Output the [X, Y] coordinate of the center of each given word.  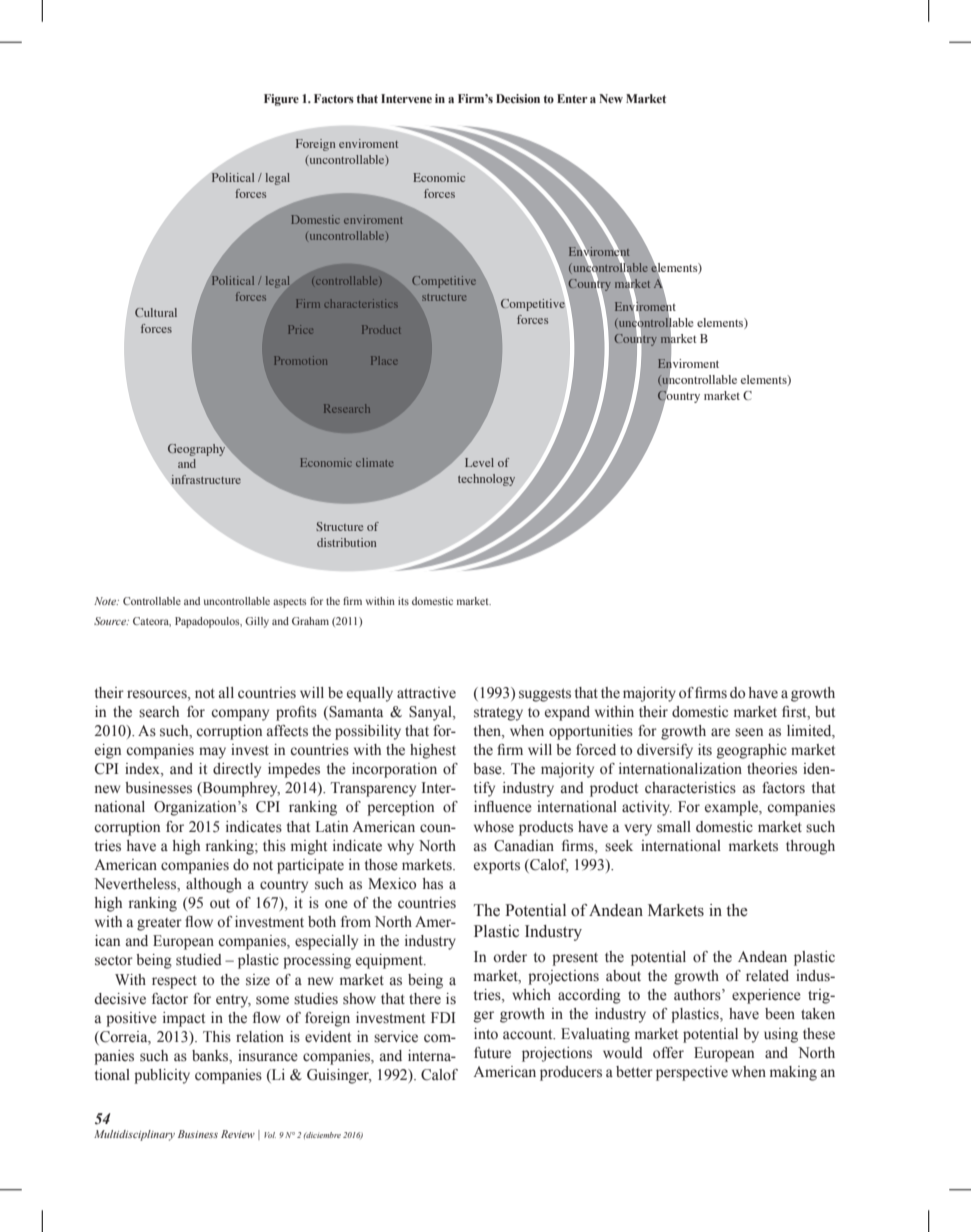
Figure [281, 100]
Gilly [257, 622]
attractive [426, 693]
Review [238, 1134]
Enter [572, 98]
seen [749, 732]
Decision [518, 98]
